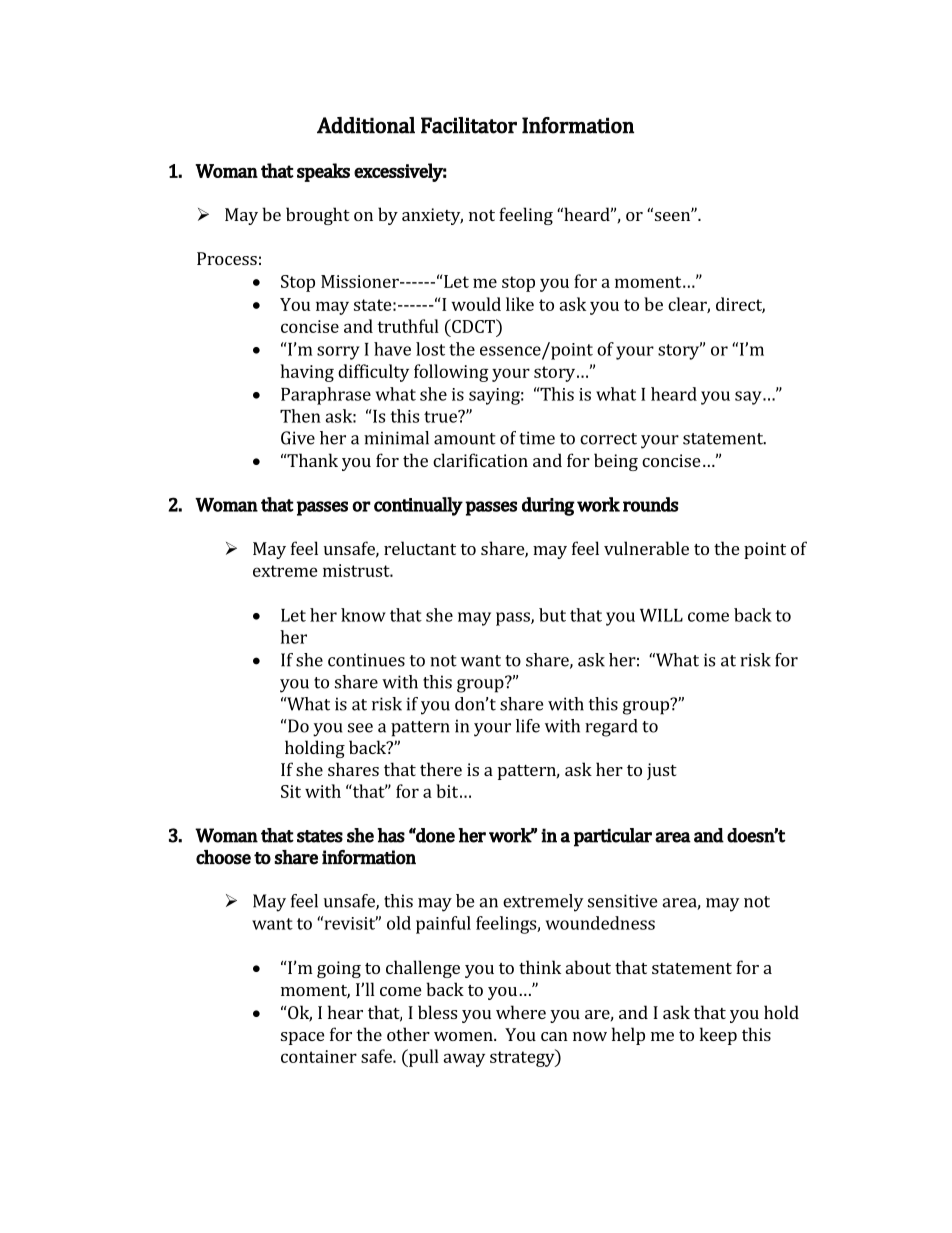 The image size is (952, 1233). Describe the element at coordinates (363, 615) in the screenshot. I see `know` at that location.
